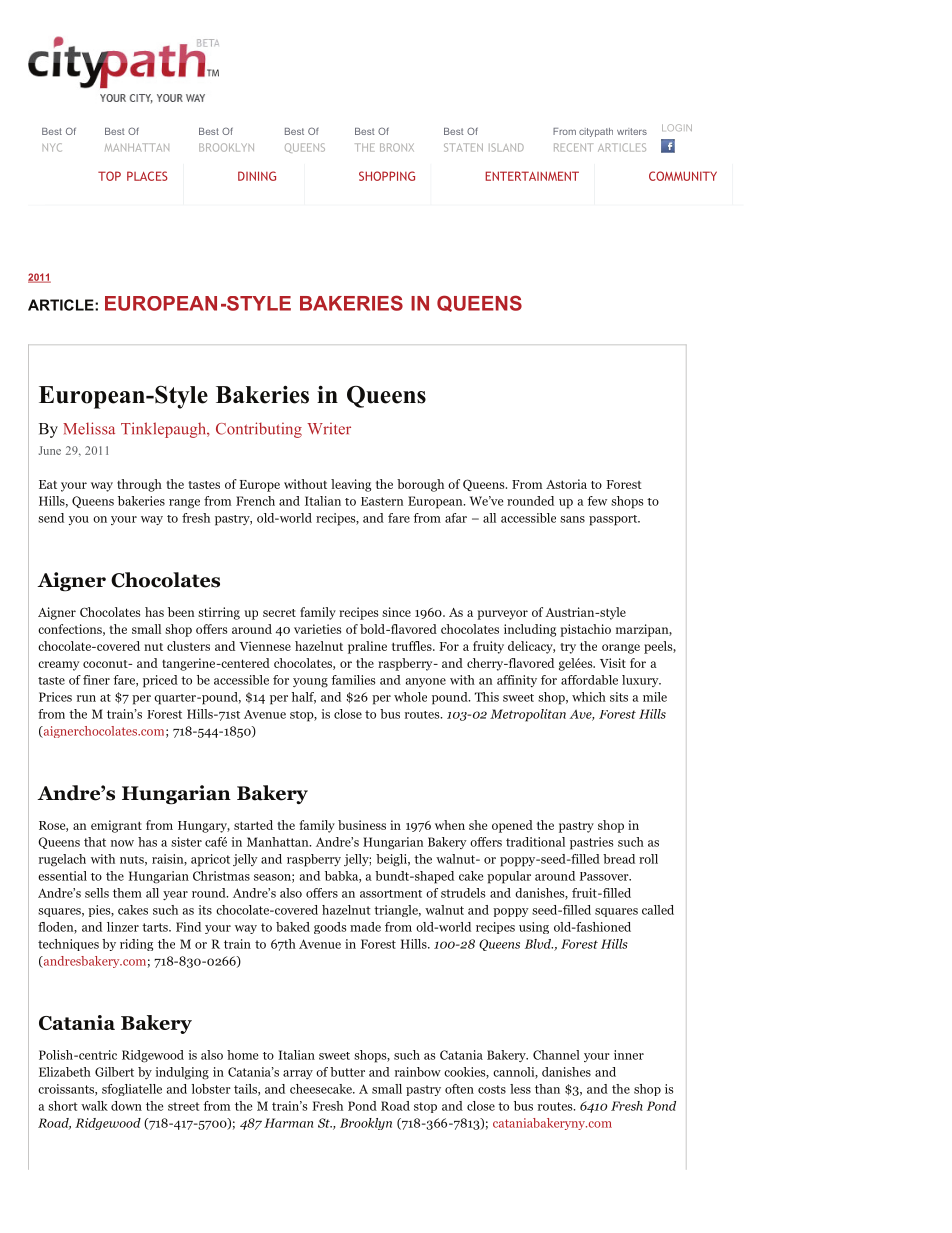 The height and width of the screenshot is (1233, 952). Describe the element at coordinates (396, 612) in the screenshot. I see `since` at that location.
